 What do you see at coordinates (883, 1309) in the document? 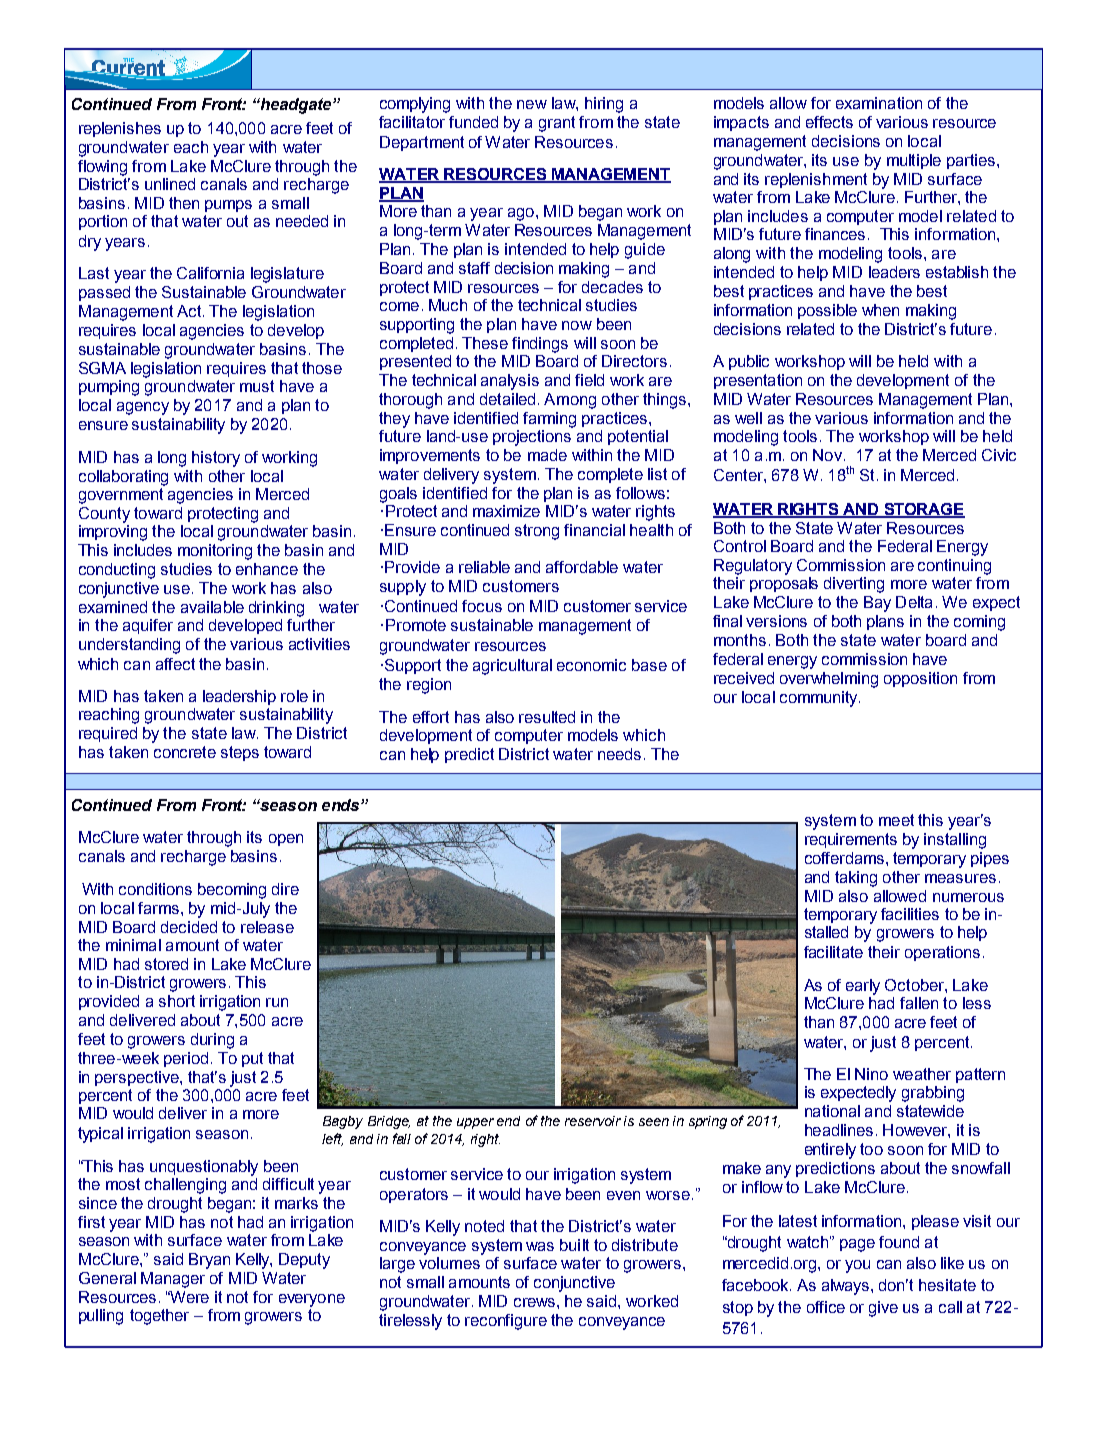
I see `give` at bounding box center [883, 1309].
